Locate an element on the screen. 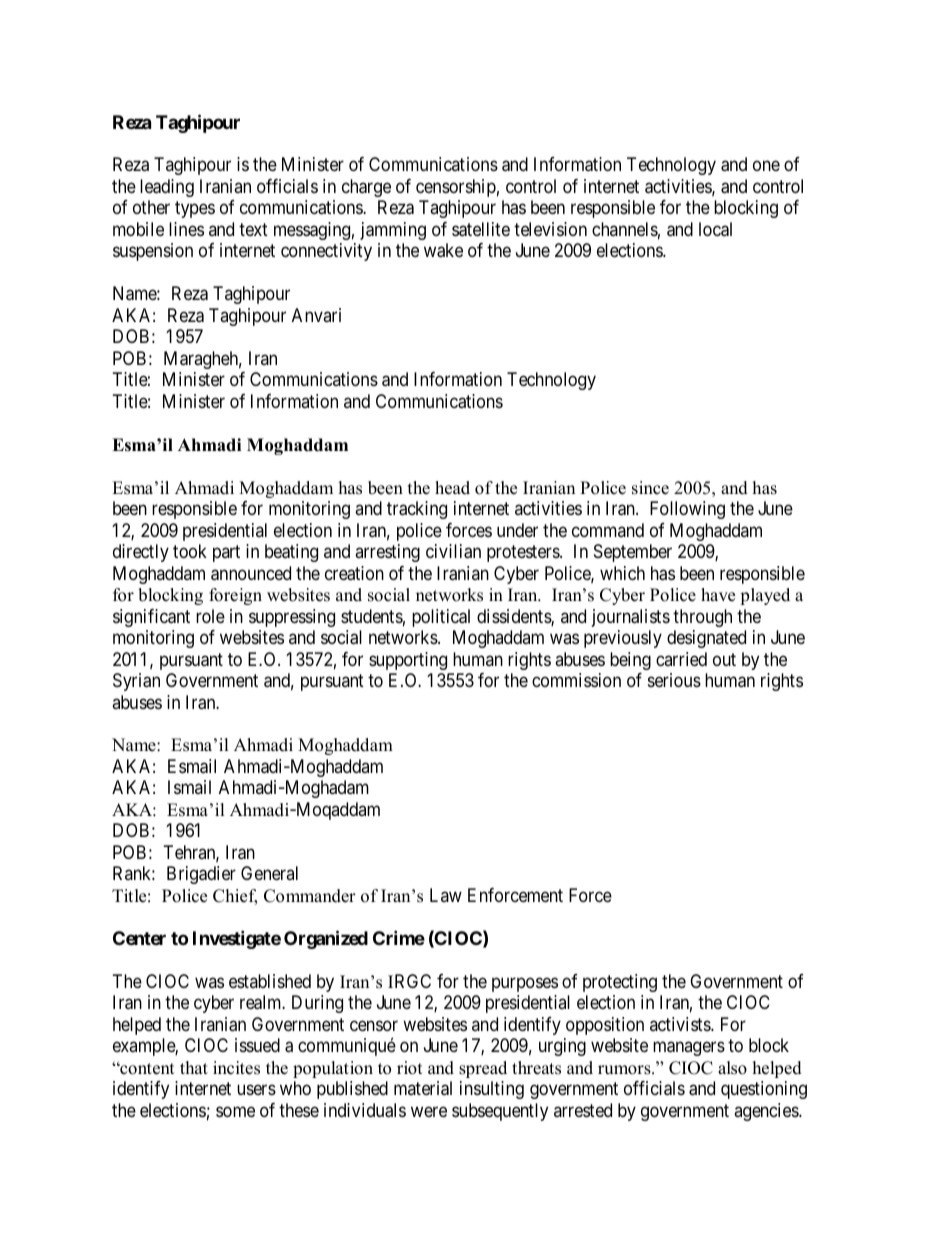 The width and height of the screenshot is (952, 1233). Following is located at coordinates (687, 510).
